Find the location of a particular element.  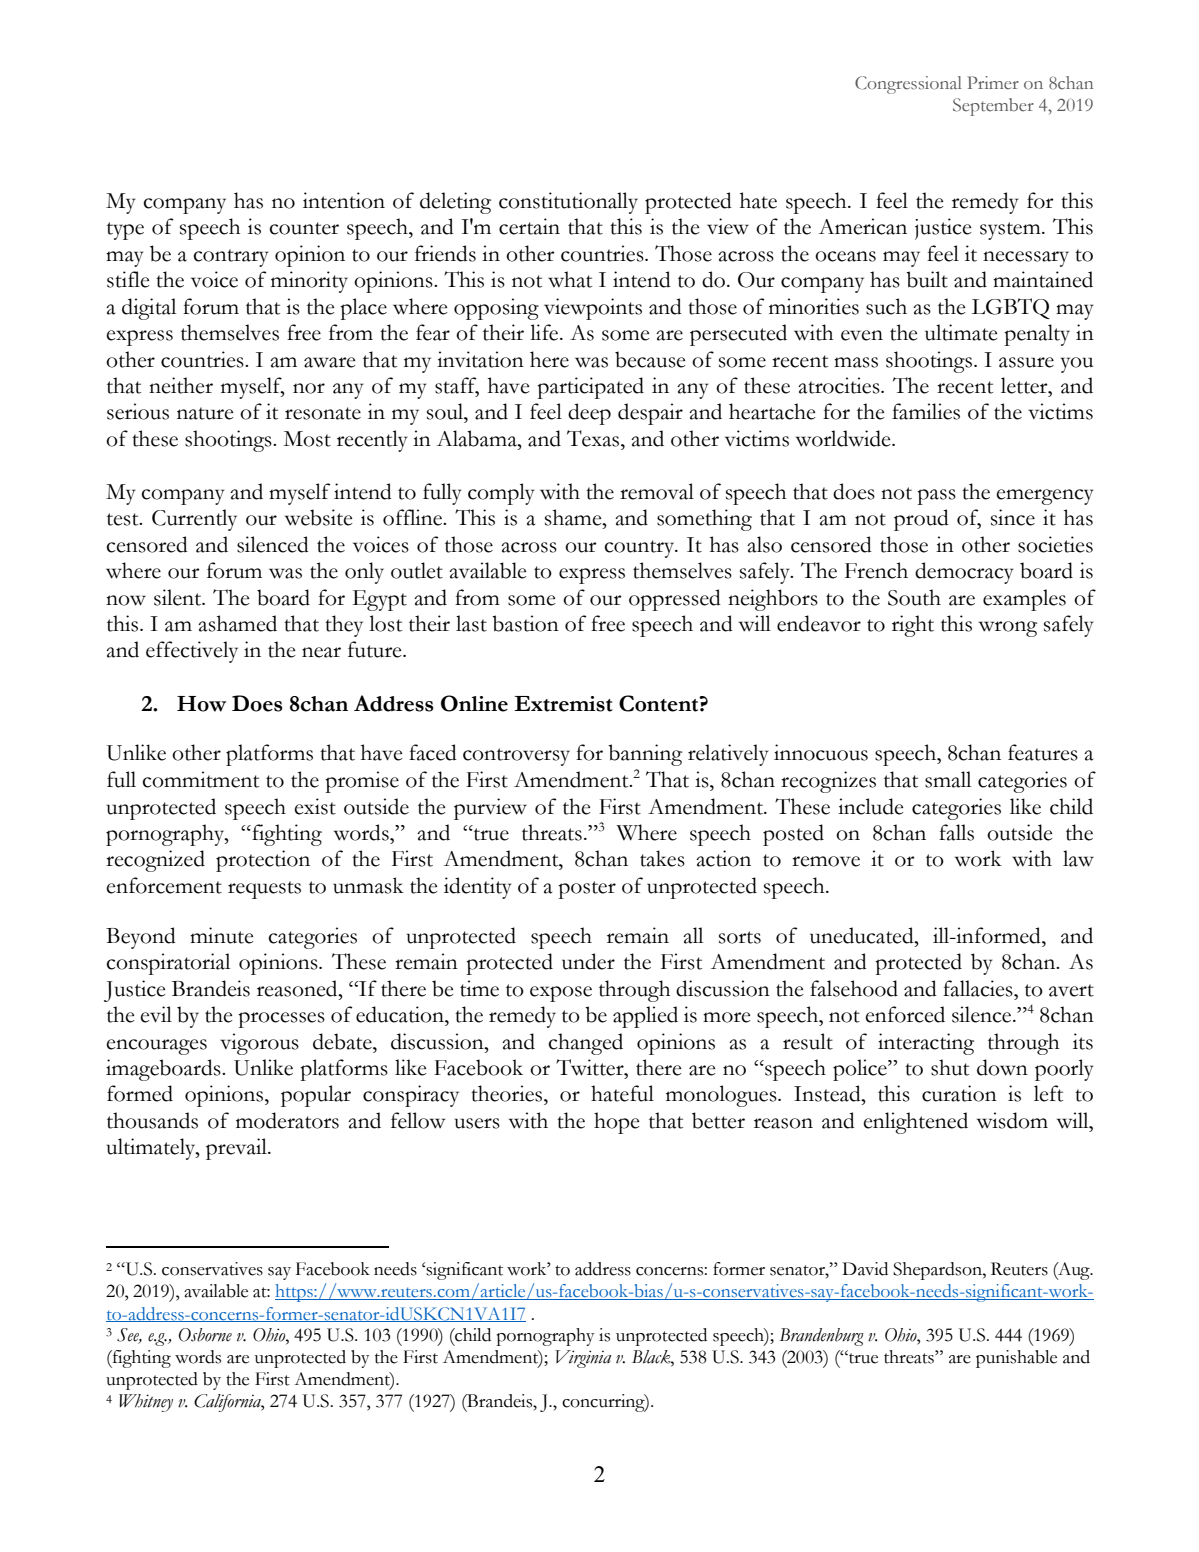

intention is located at coordinates (344, 200).
